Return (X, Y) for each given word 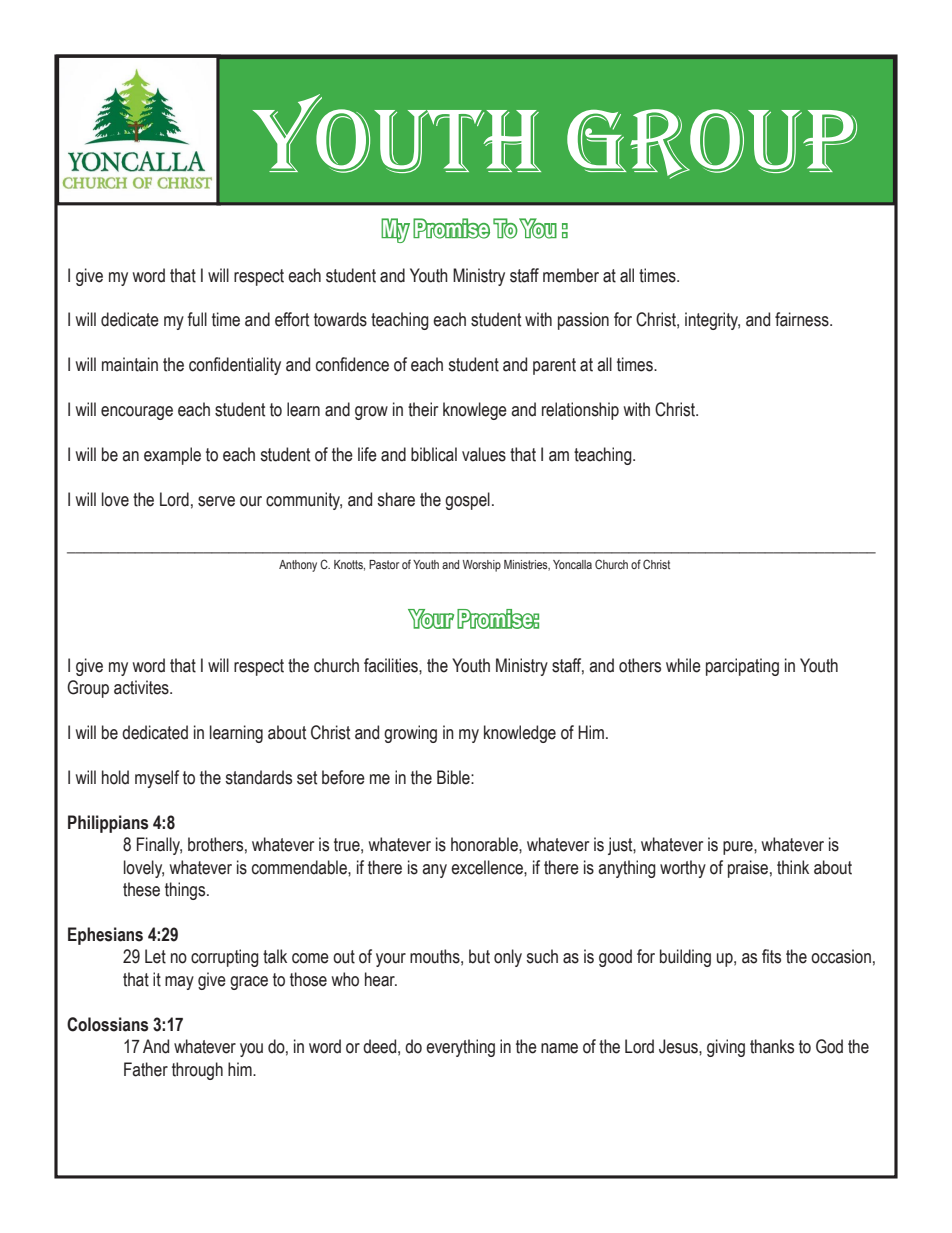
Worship (482, 566)
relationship (580, 411)
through (197, 1071)
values (484, 454)
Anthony (298, 566)
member (571, 275)
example (172, 456)
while (683, 665)
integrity (712, 321)
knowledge (520, 734)
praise (748, 869)
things (186, 891)
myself (157, 779)
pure (739, 848)
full (197, 319)
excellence (488, 867)
